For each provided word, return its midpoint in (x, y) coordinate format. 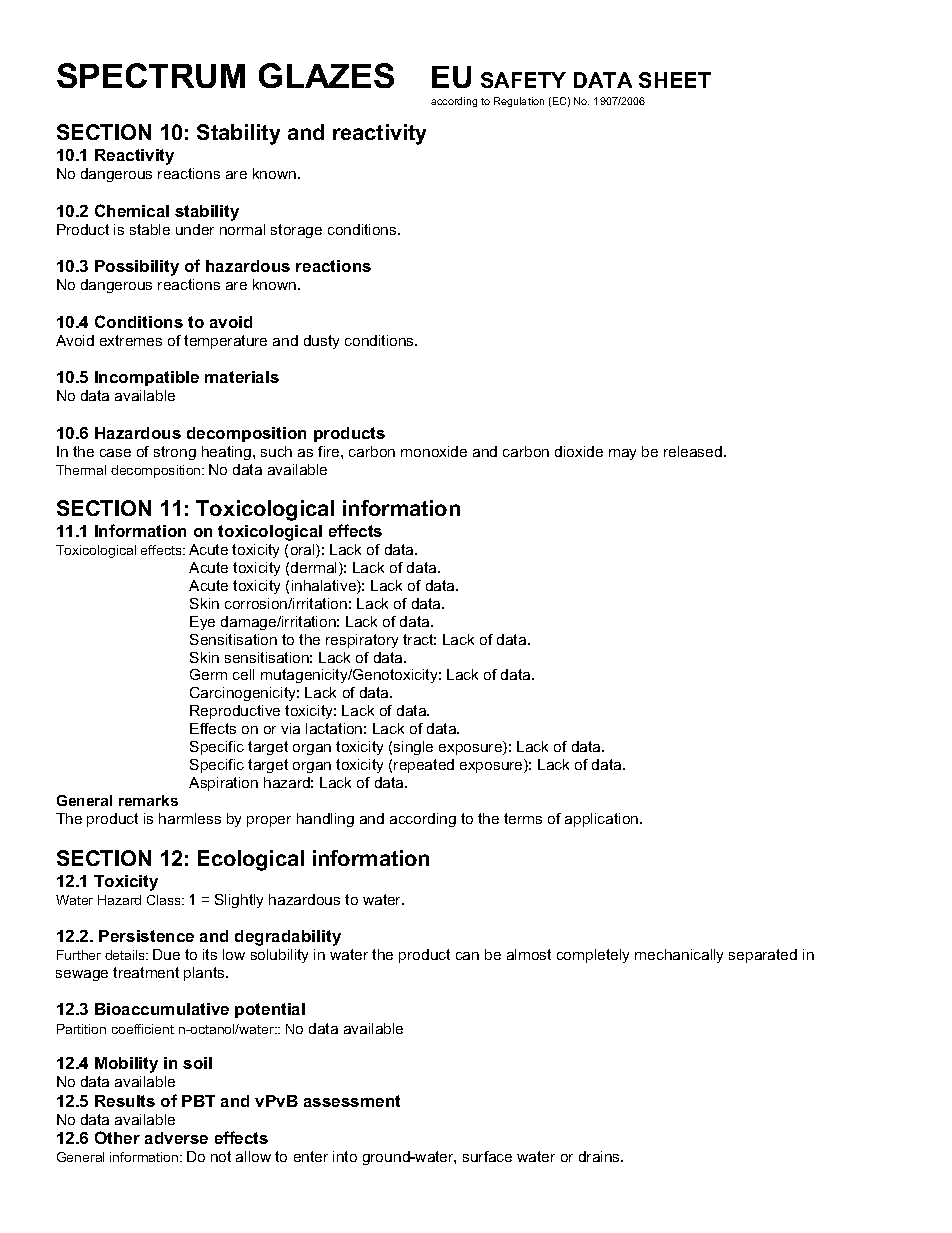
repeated (424, 766)
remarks (148, 800)
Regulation (519, 102)
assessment (352, 1101)
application (603, 820)
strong (175, 453)
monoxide (434, 451)
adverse (176, 1138)
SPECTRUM (151, 75)
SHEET (675, 80)
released (694, 451)
